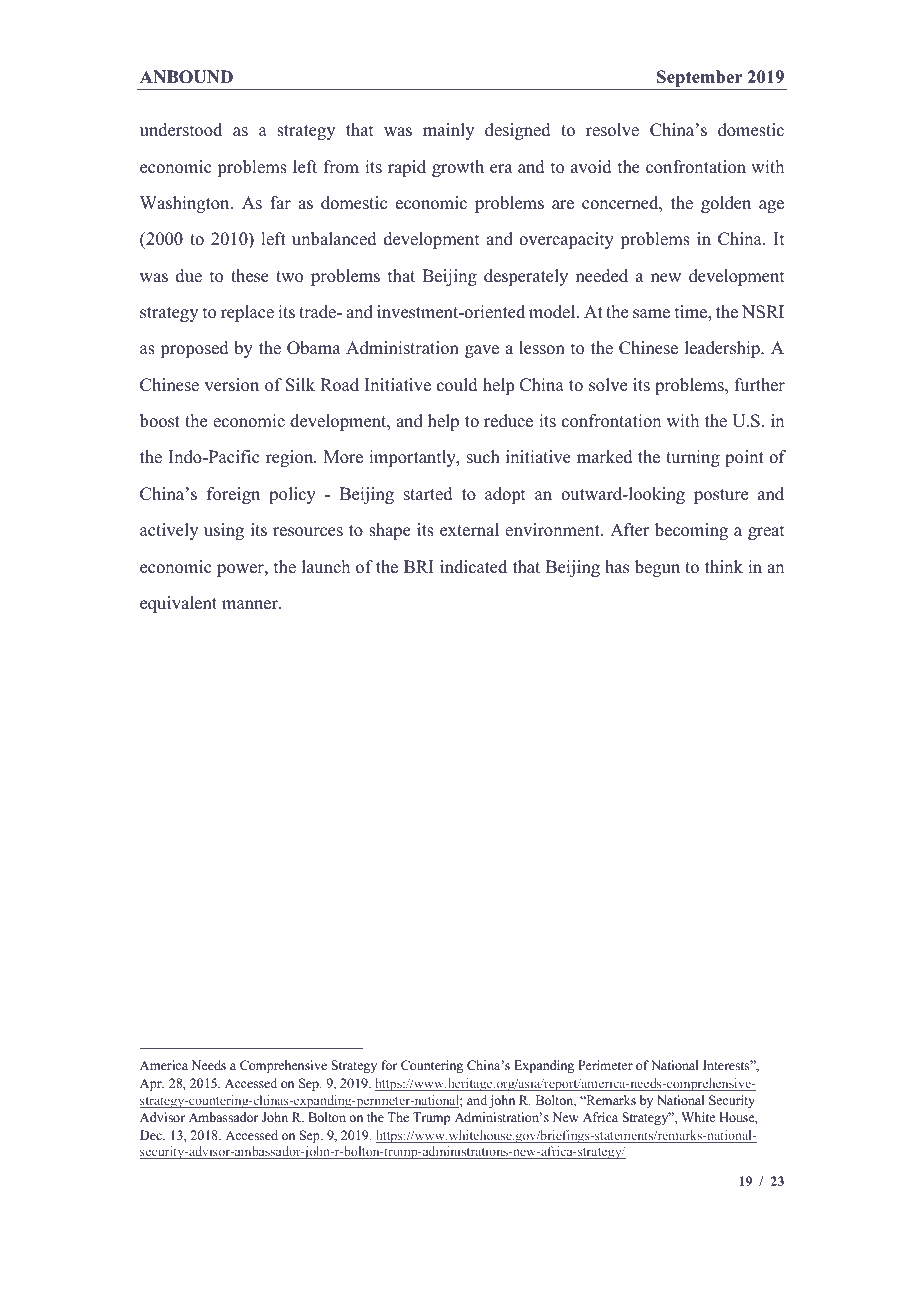 The height and width of the page is (1308, 924). I want to click on indicated, so click(473, 567).
